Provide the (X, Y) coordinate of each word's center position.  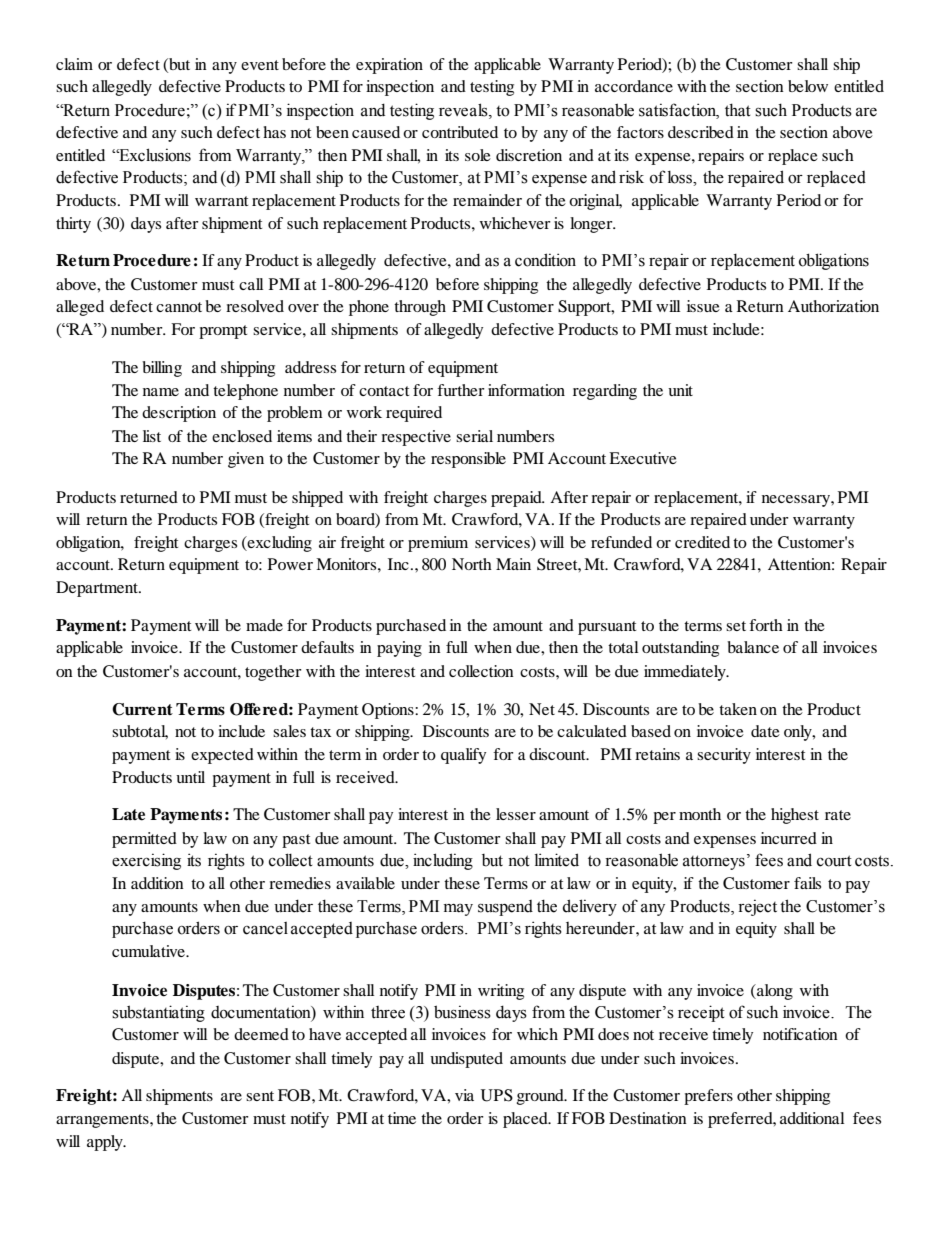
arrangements (103, 1121)
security (724, 756)
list (152, 436)
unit (680, 390)
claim (74, 64)
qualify (463, 756)
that (738, 110)
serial (474, 436)
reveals (464, 110)
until (190, 777)
